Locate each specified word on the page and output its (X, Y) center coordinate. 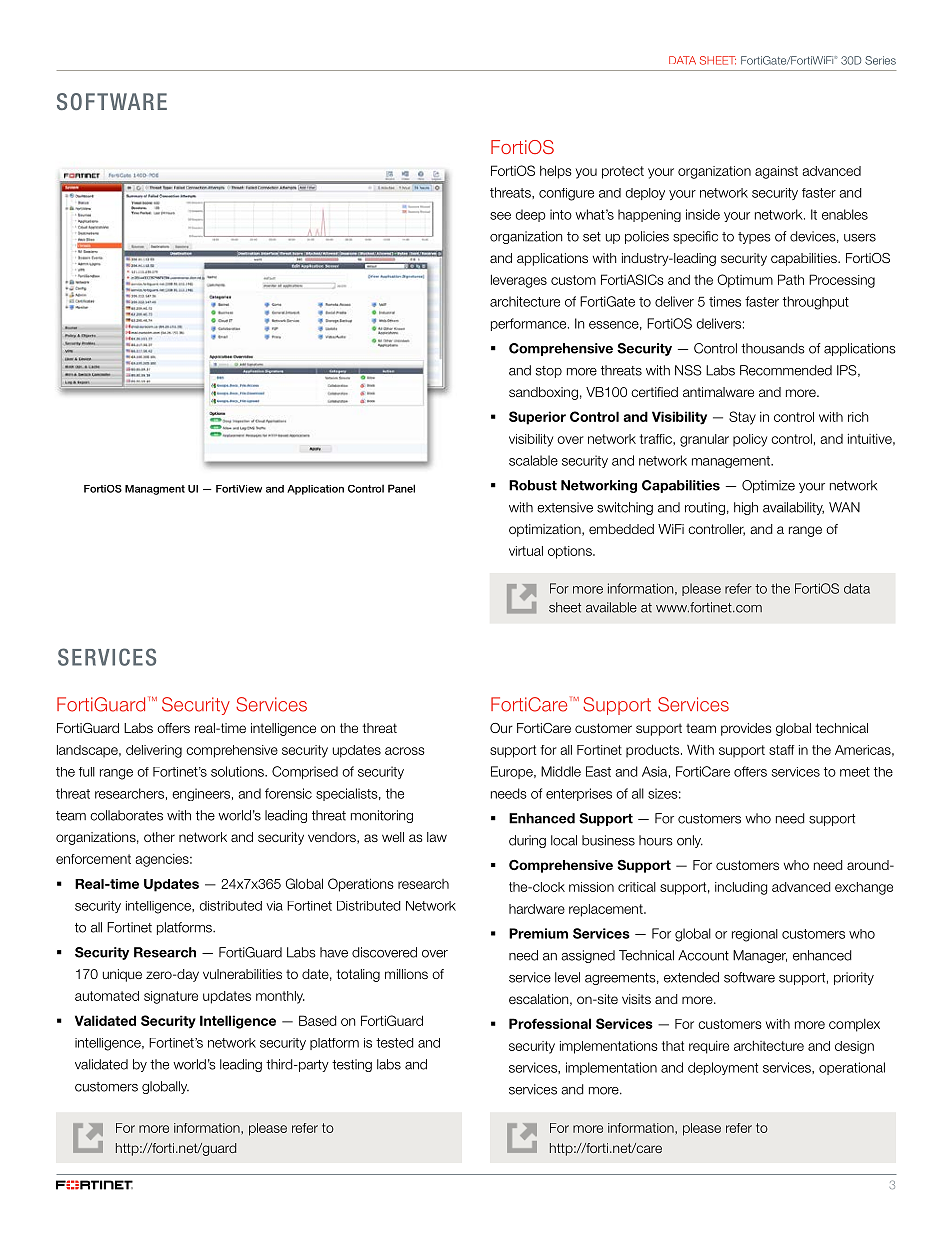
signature (171, 997)
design (854, 1047)
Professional (550, 1023)
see (500, 216)
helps (556, 172)
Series (880, 60)
